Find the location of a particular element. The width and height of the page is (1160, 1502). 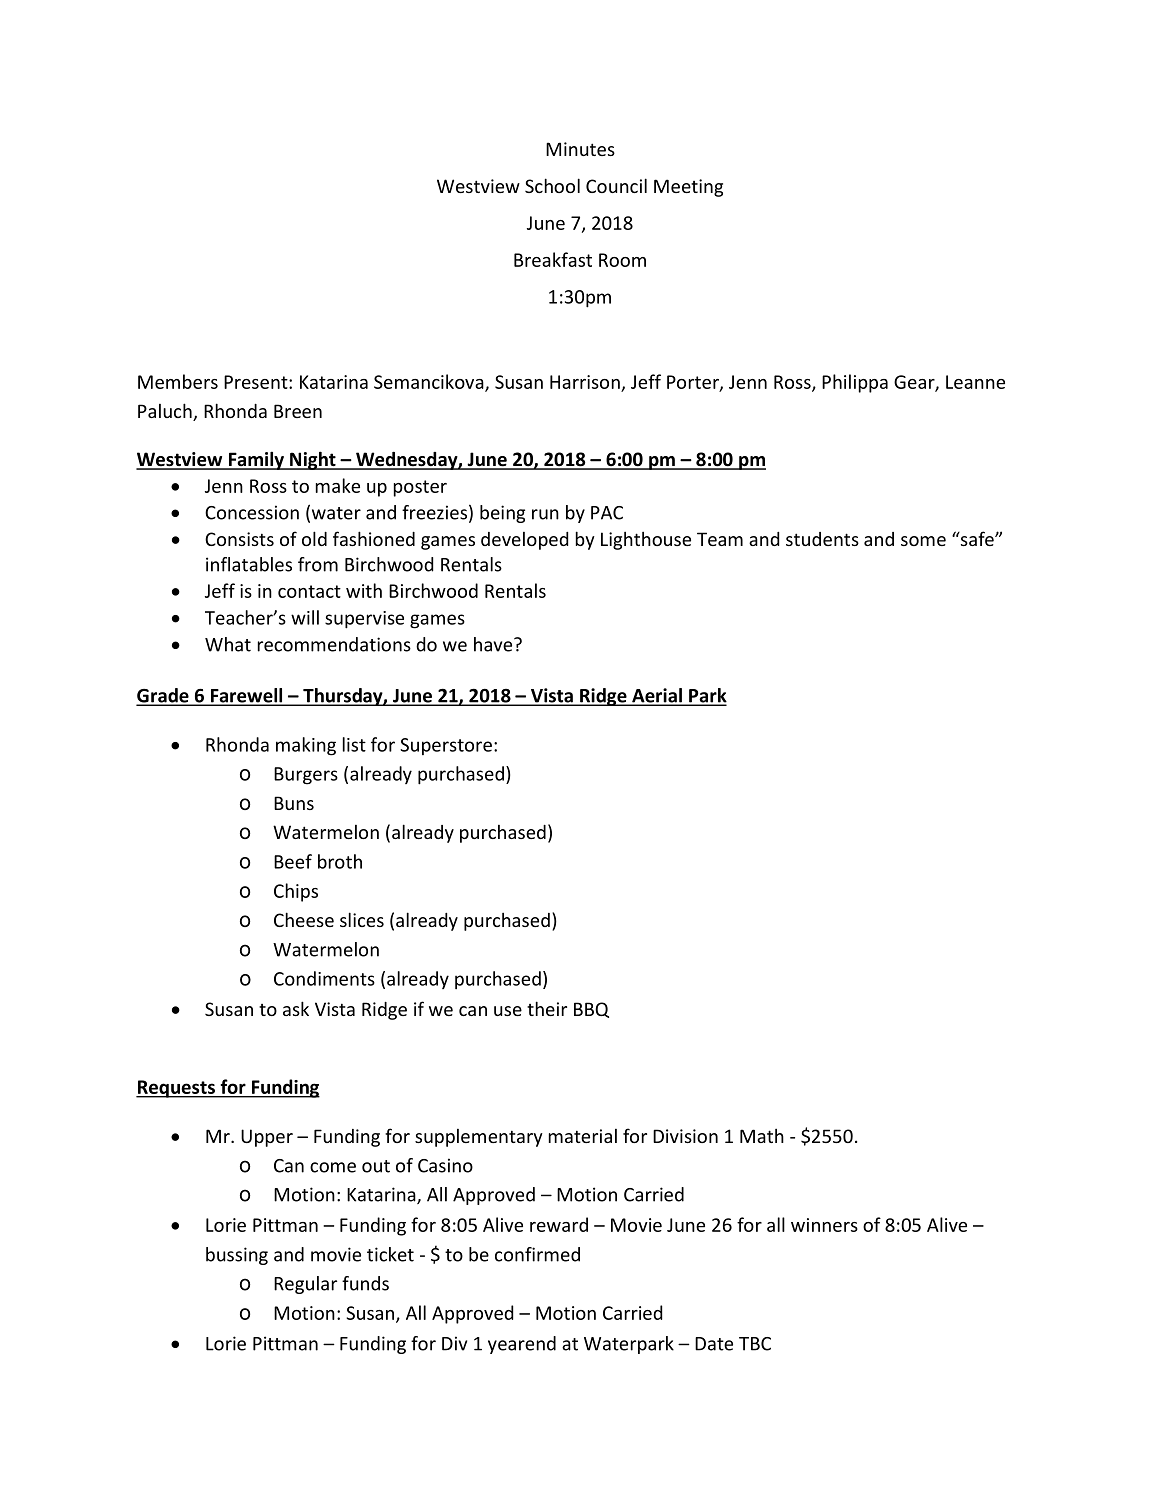

Present is located at coordinates (257, 382).
